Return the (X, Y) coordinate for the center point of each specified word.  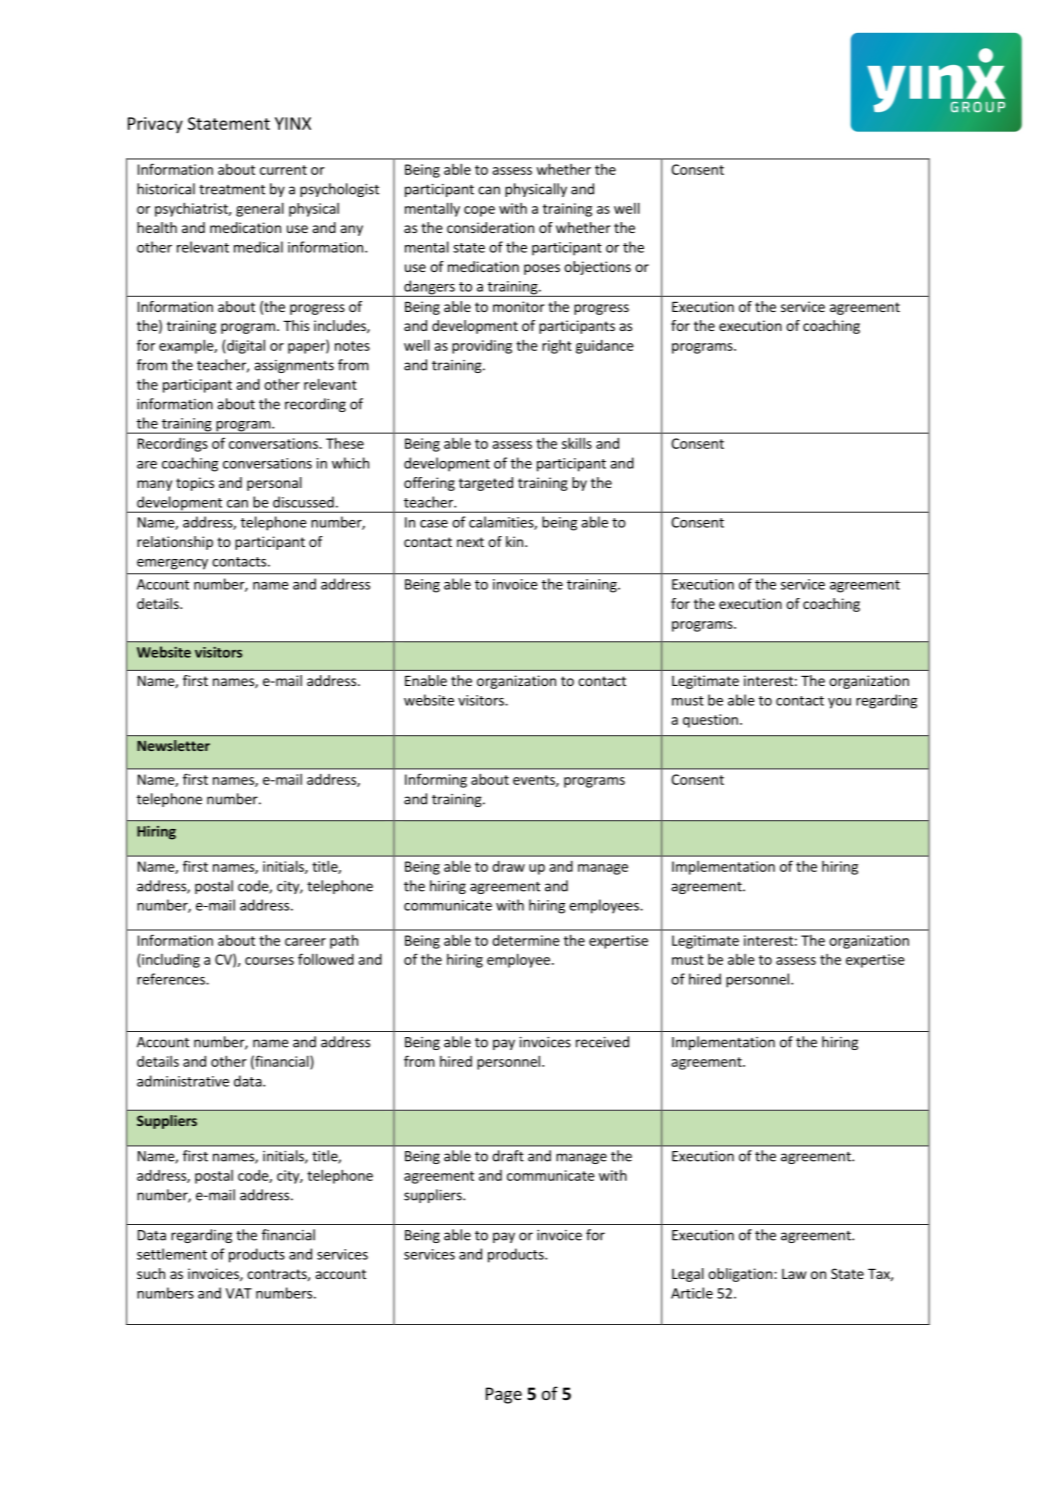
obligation (741, 1275)
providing (482, 347)
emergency (172, 564)
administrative (183, 1081)
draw (508, 866)
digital (246, 346)
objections (597, 268)
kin (516, 541)
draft (508, 1156)
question (710, 721)
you (839, 703)
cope (479, 211)
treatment (232, 190)
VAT (239, 1293)
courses (269, 961)
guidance (605, 347)
